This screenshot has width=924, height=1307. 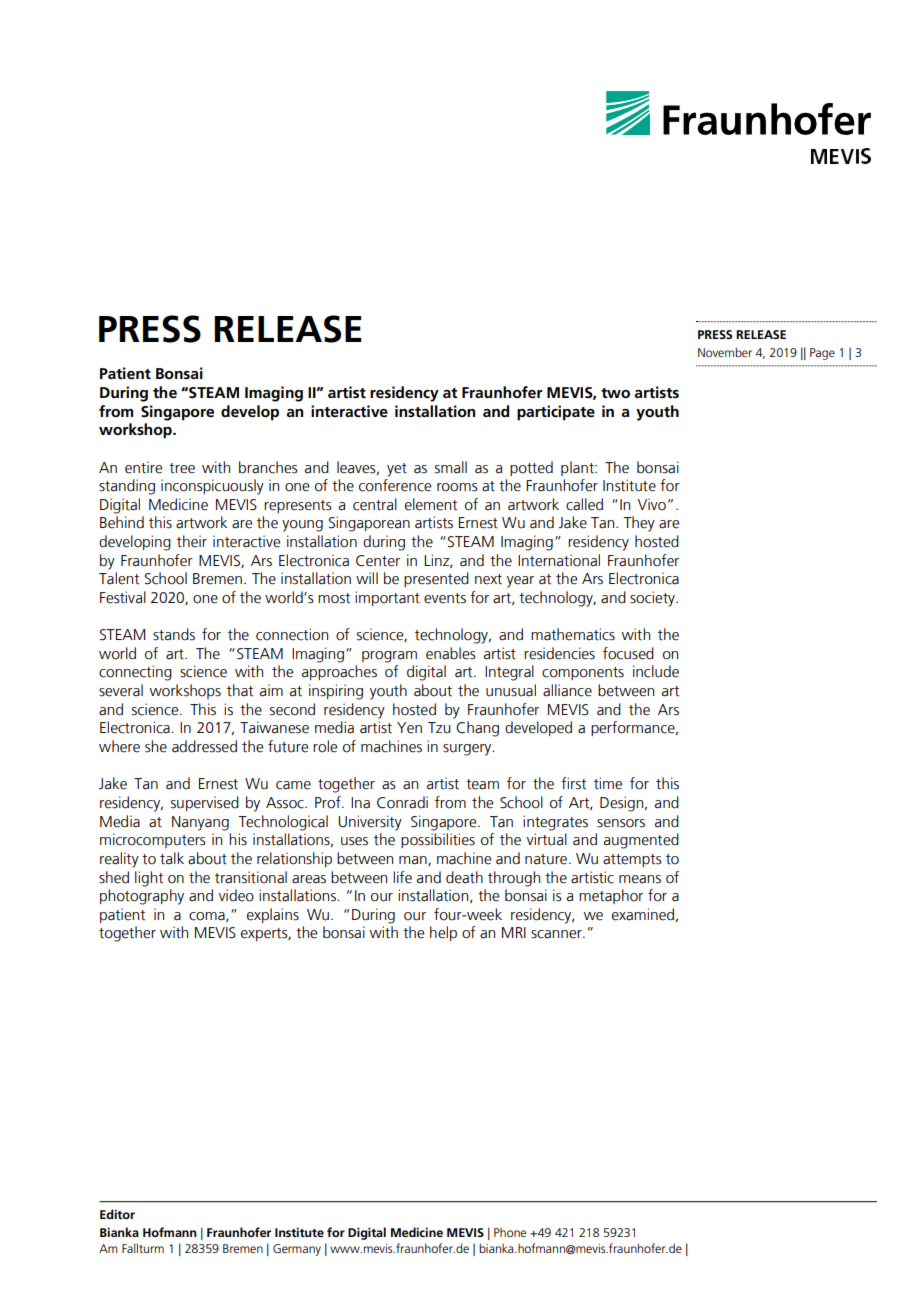 What do you see at coordinates (643, 914) in the screenshot?
I see `examined` at bounding box center [643, 914].
